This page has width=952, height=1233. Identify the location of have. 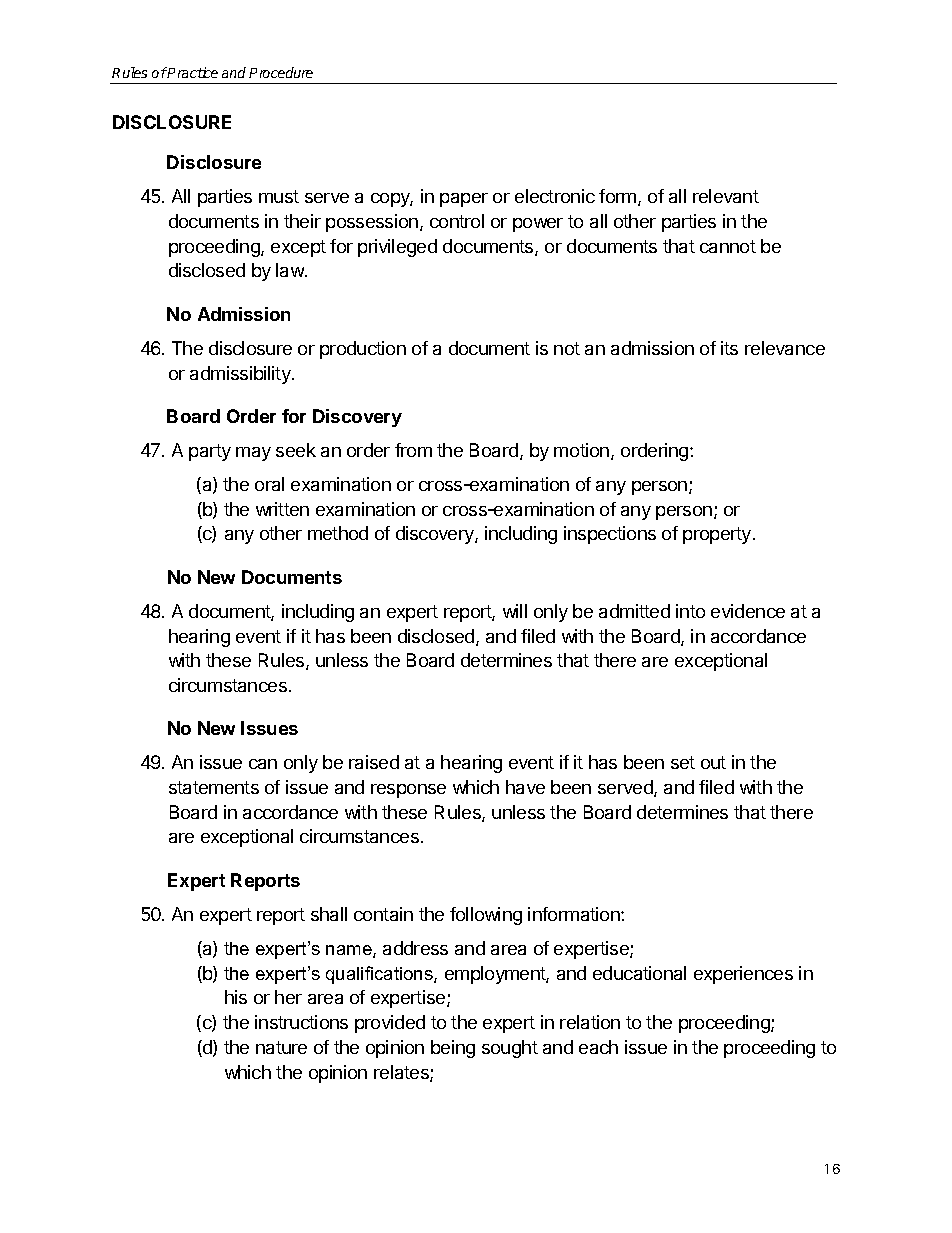
(525, 787).
